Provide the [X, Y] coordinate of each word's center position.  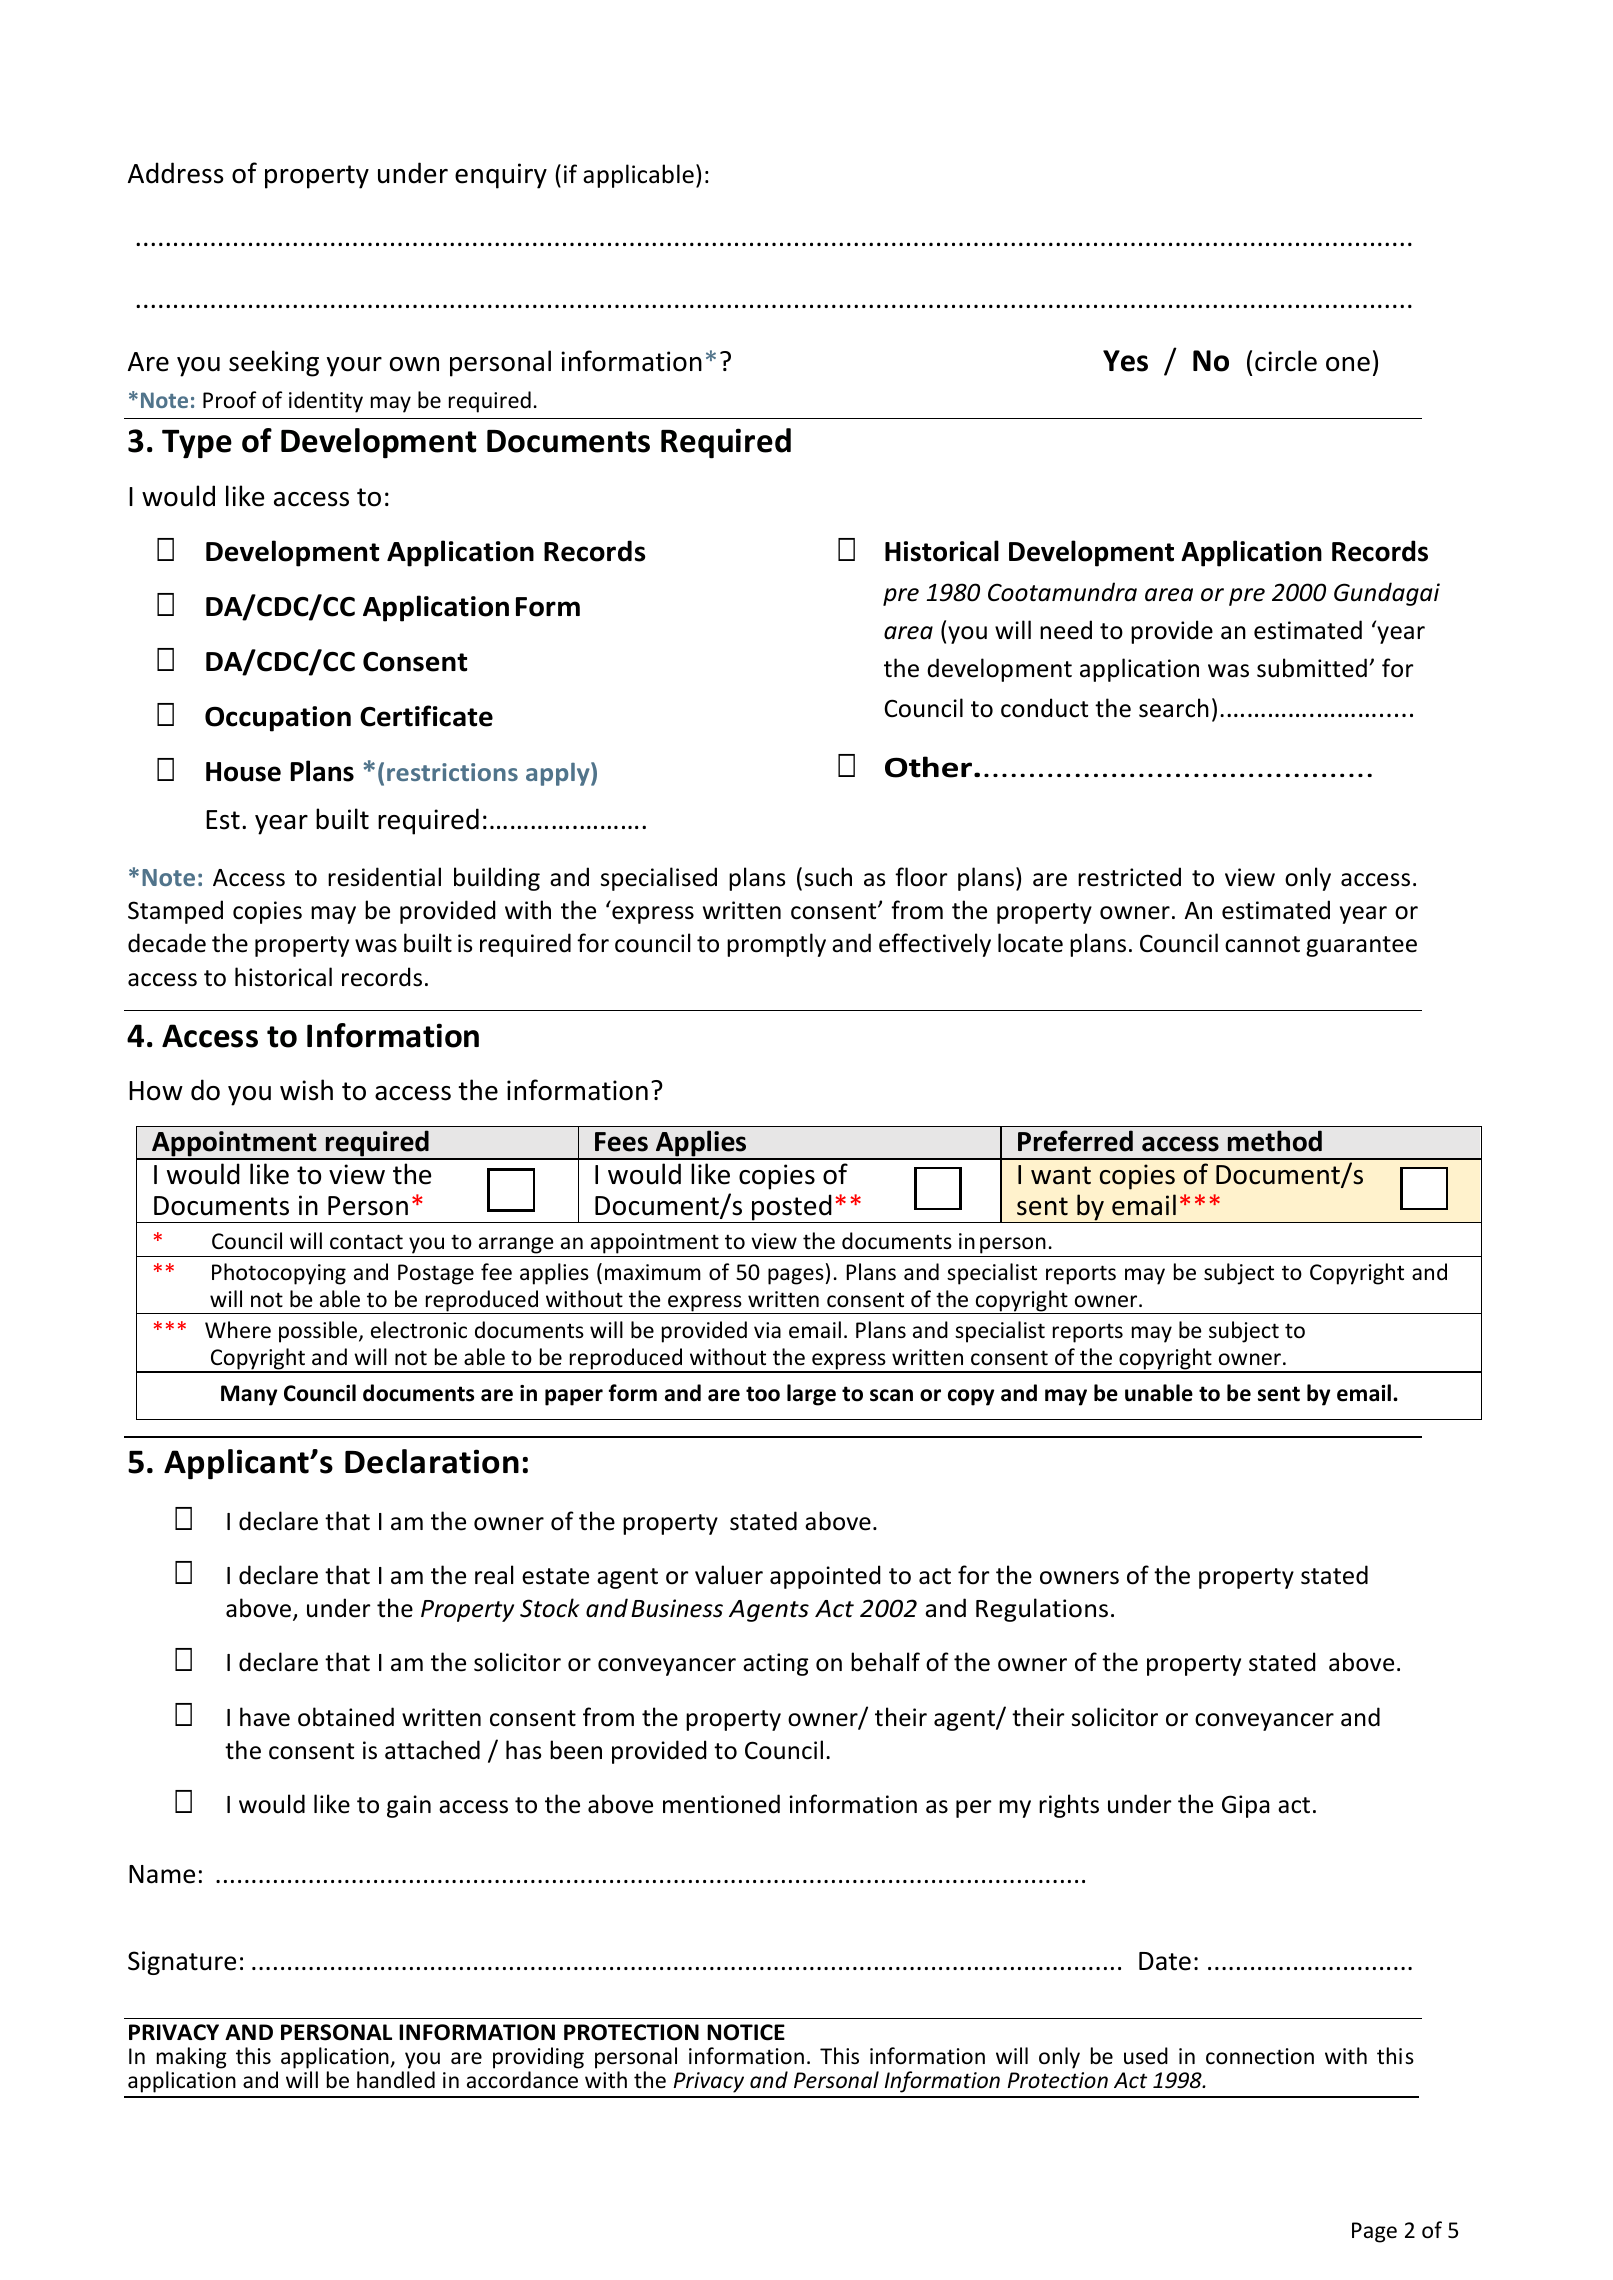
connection [1260, 2056]
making [192, 2058]
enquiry [501, 176]
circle [1286, 361]
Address [175, 173]
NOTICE [746, 2032]
